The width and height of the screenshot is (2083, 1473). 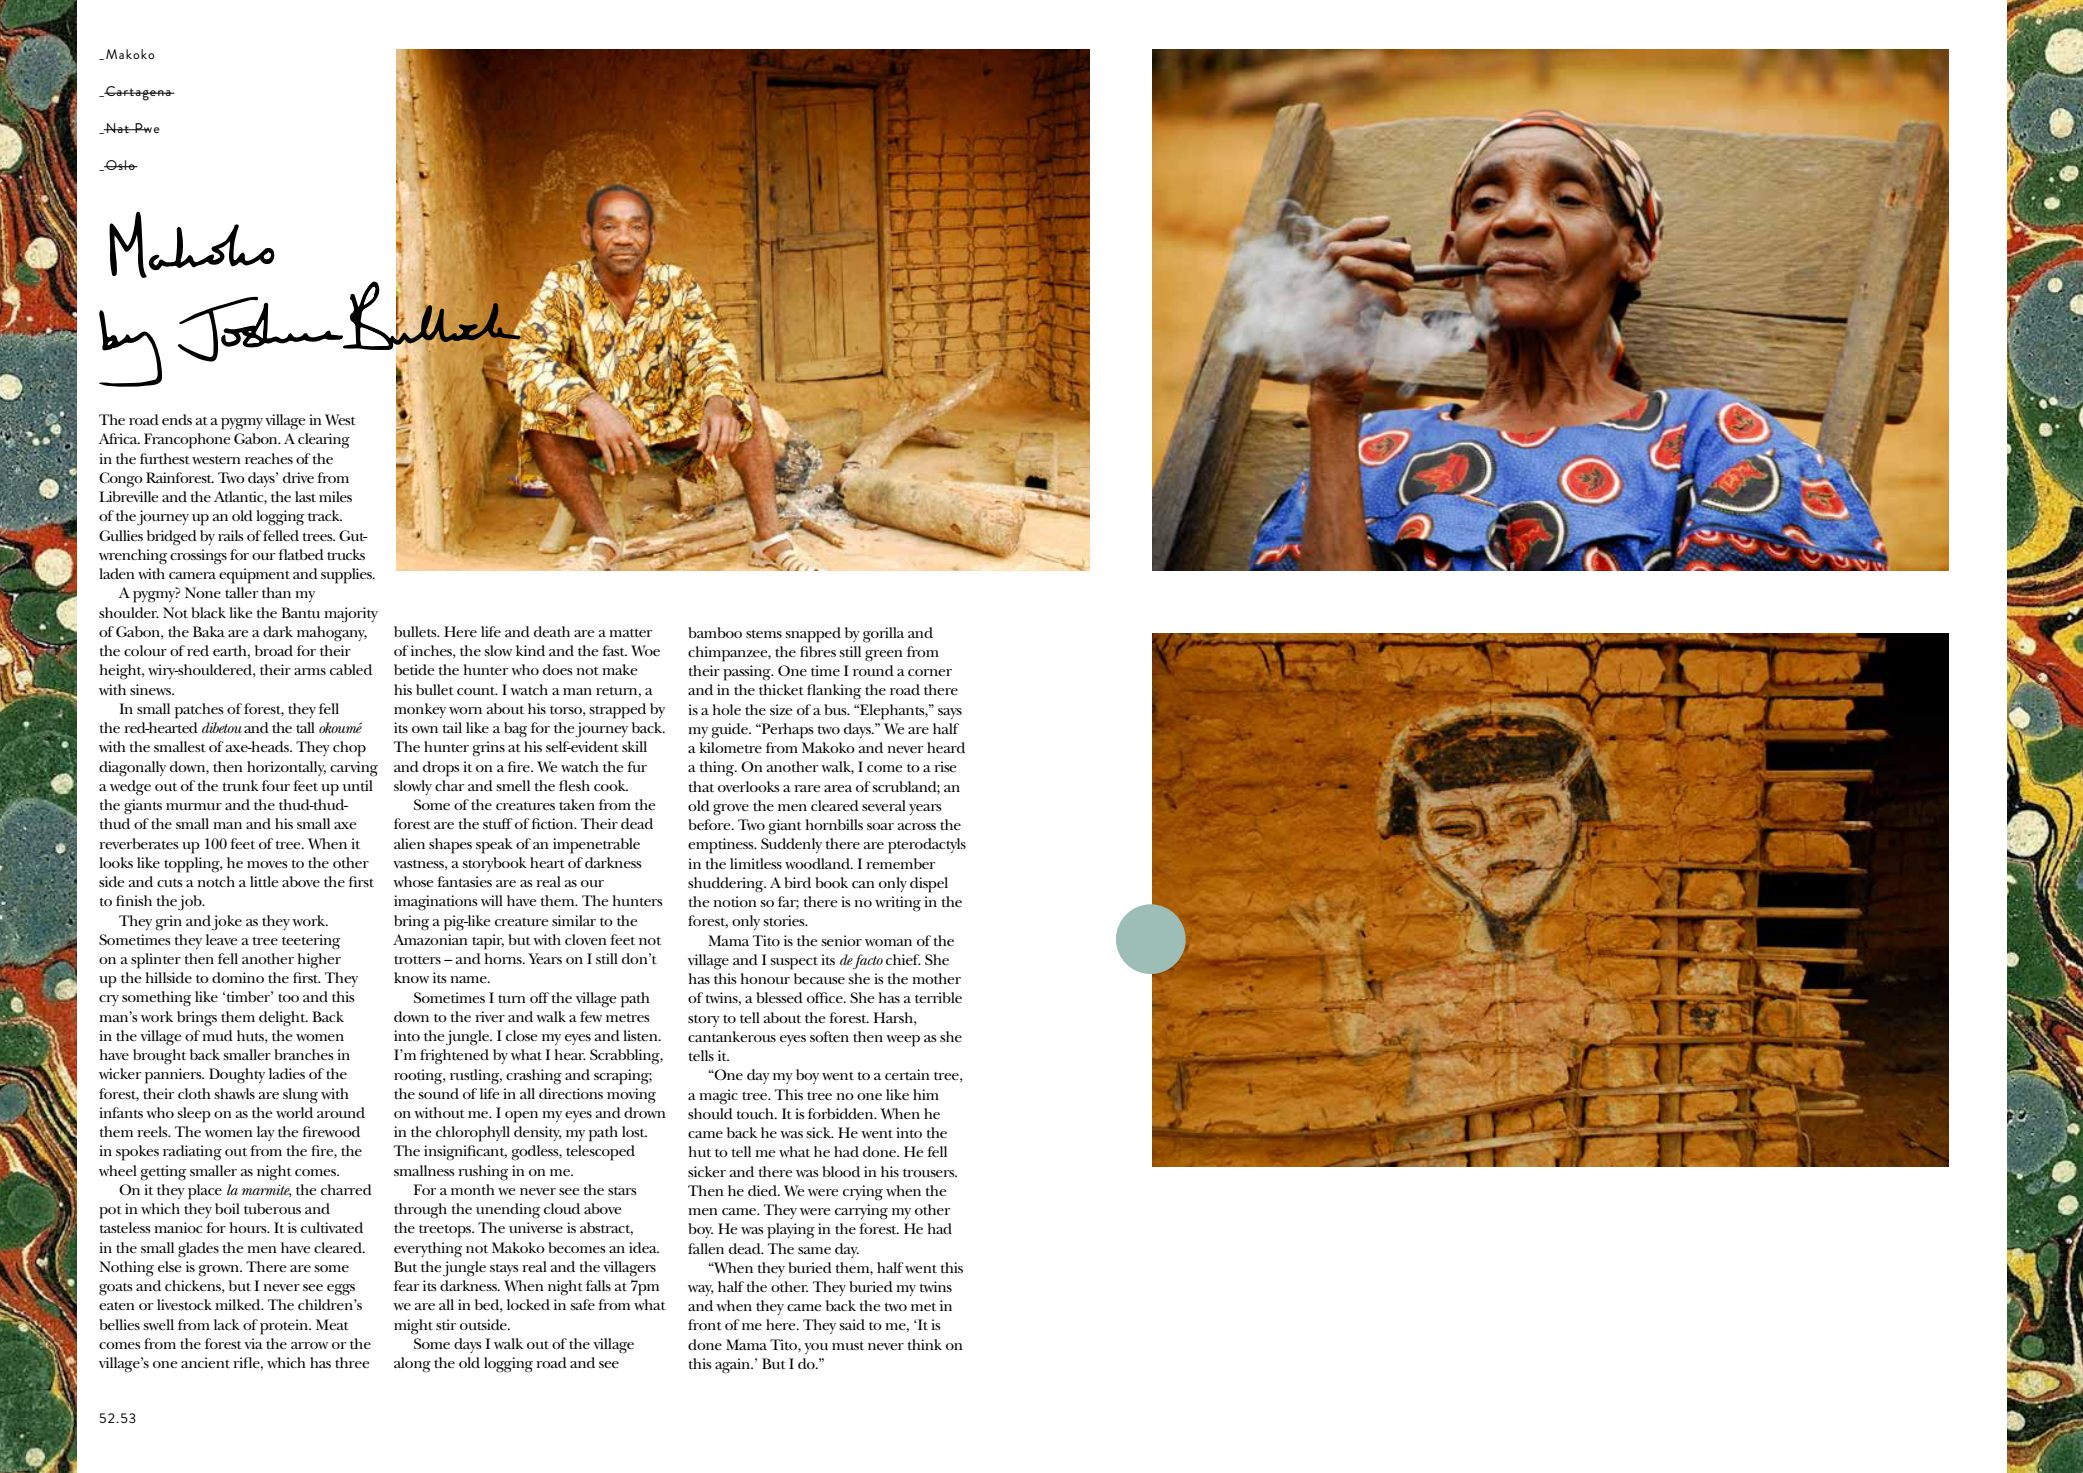 I want to click on Pwe, so click(x=147, y=128).
